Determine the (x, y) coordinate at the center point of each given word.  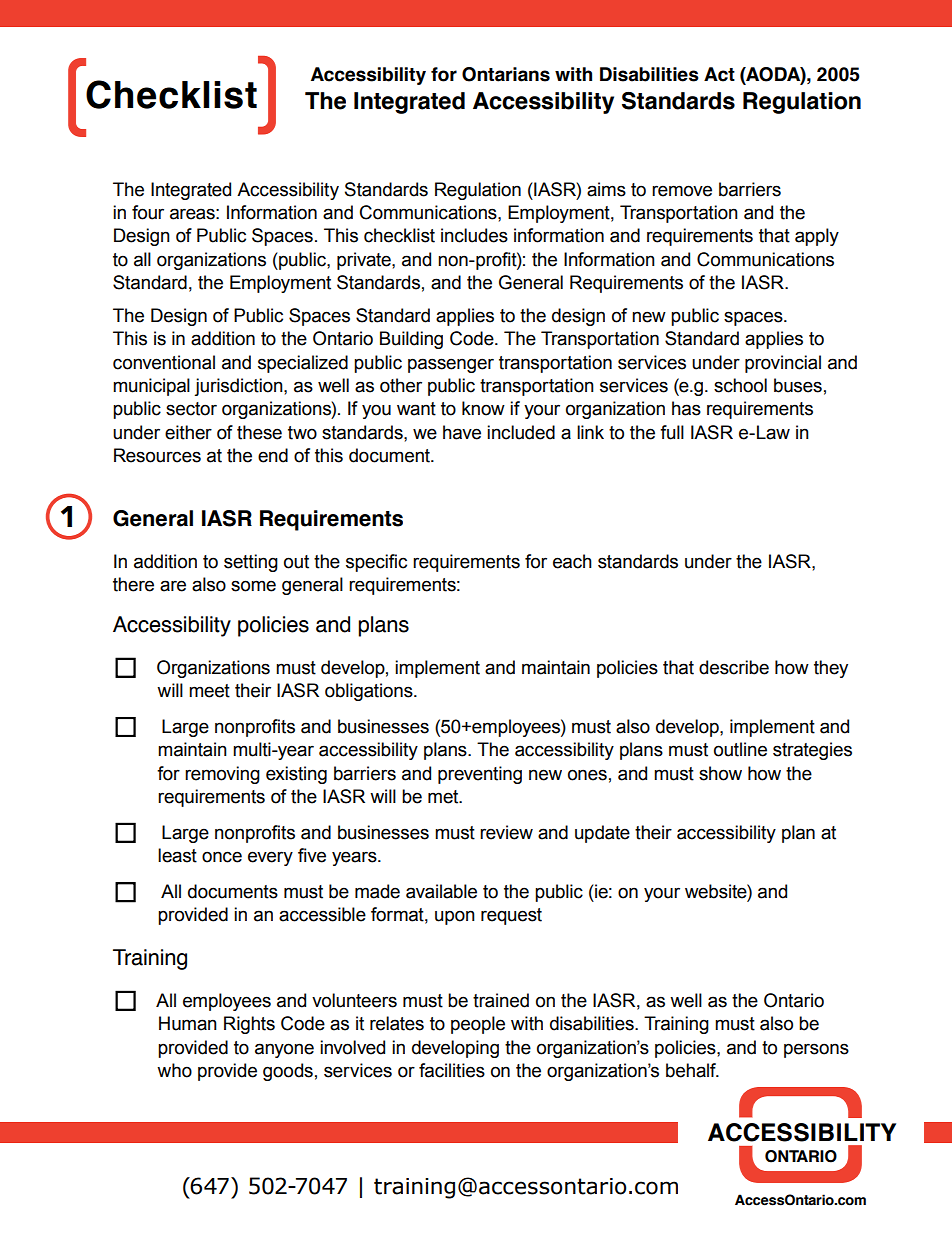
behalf (692, 1070)
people (478, 1025)
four (148, 212)
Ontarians (506, 74)
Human (188, 1023)
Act (719, 74)
